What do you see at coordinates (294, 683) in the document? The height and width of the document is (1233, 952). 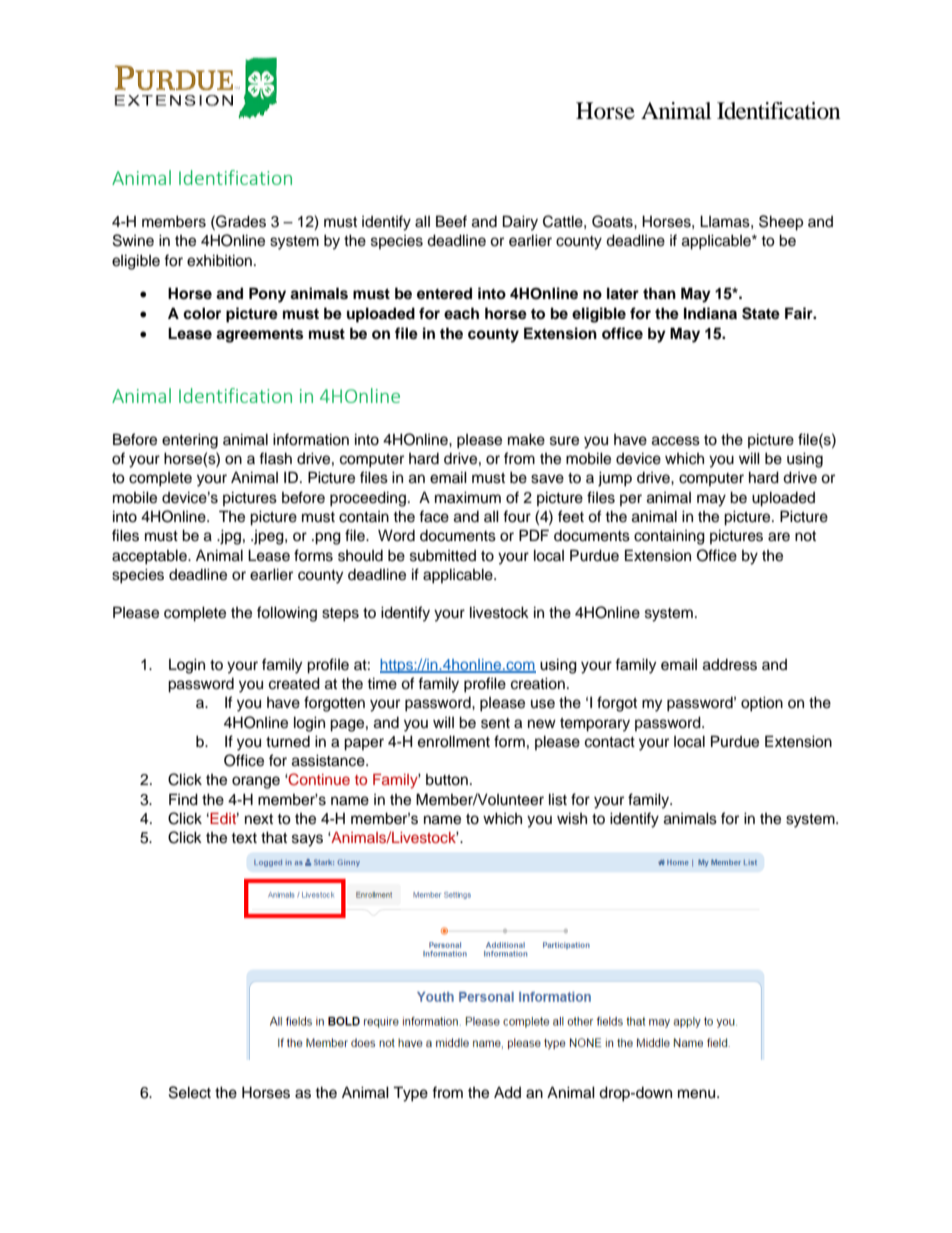 I see `created` at bounding box center [294, 683].
